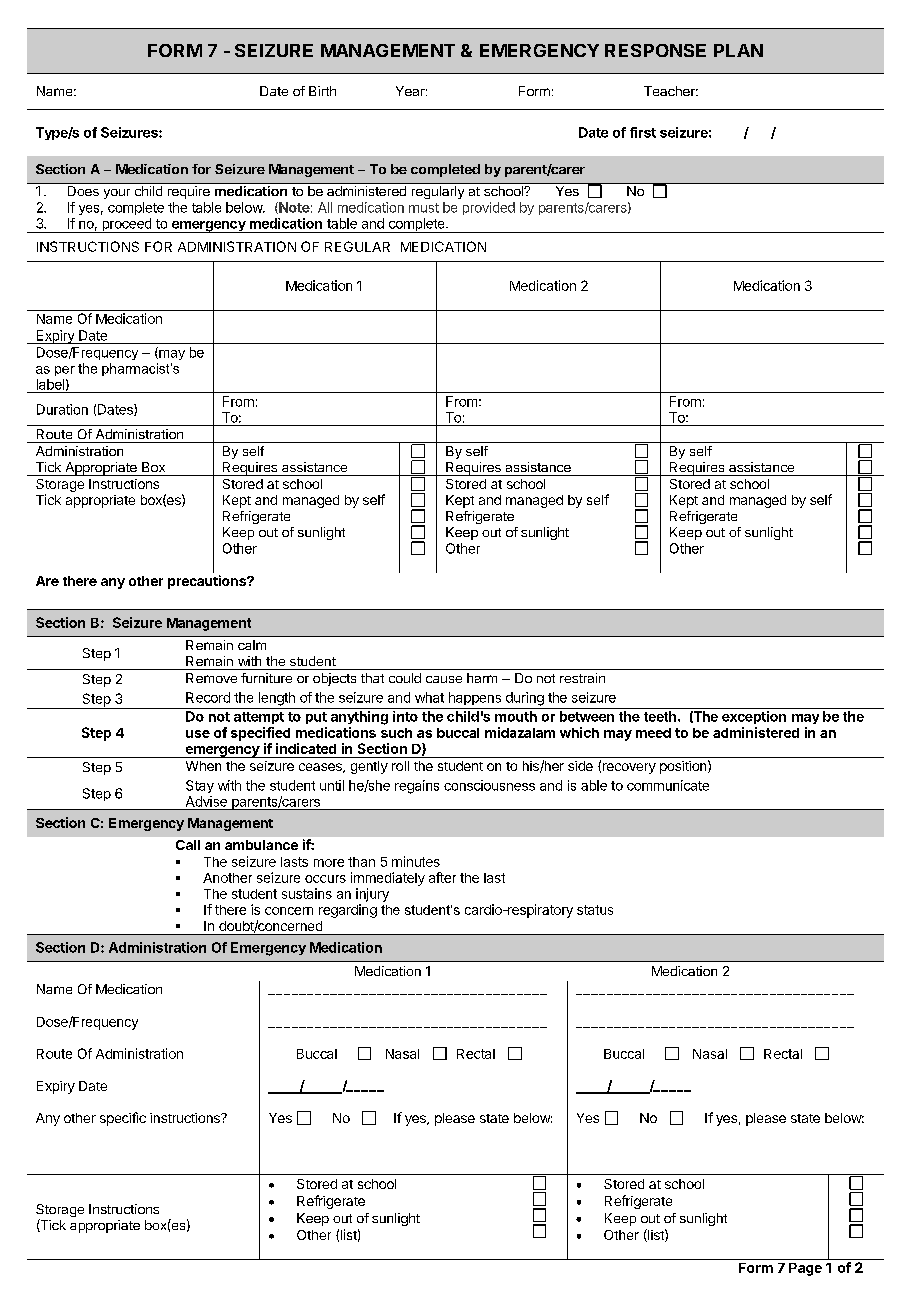  What do you see at coordinates (123, 1119) in the screenshot?
I see `specific` at bounding box center [123, 1119].
